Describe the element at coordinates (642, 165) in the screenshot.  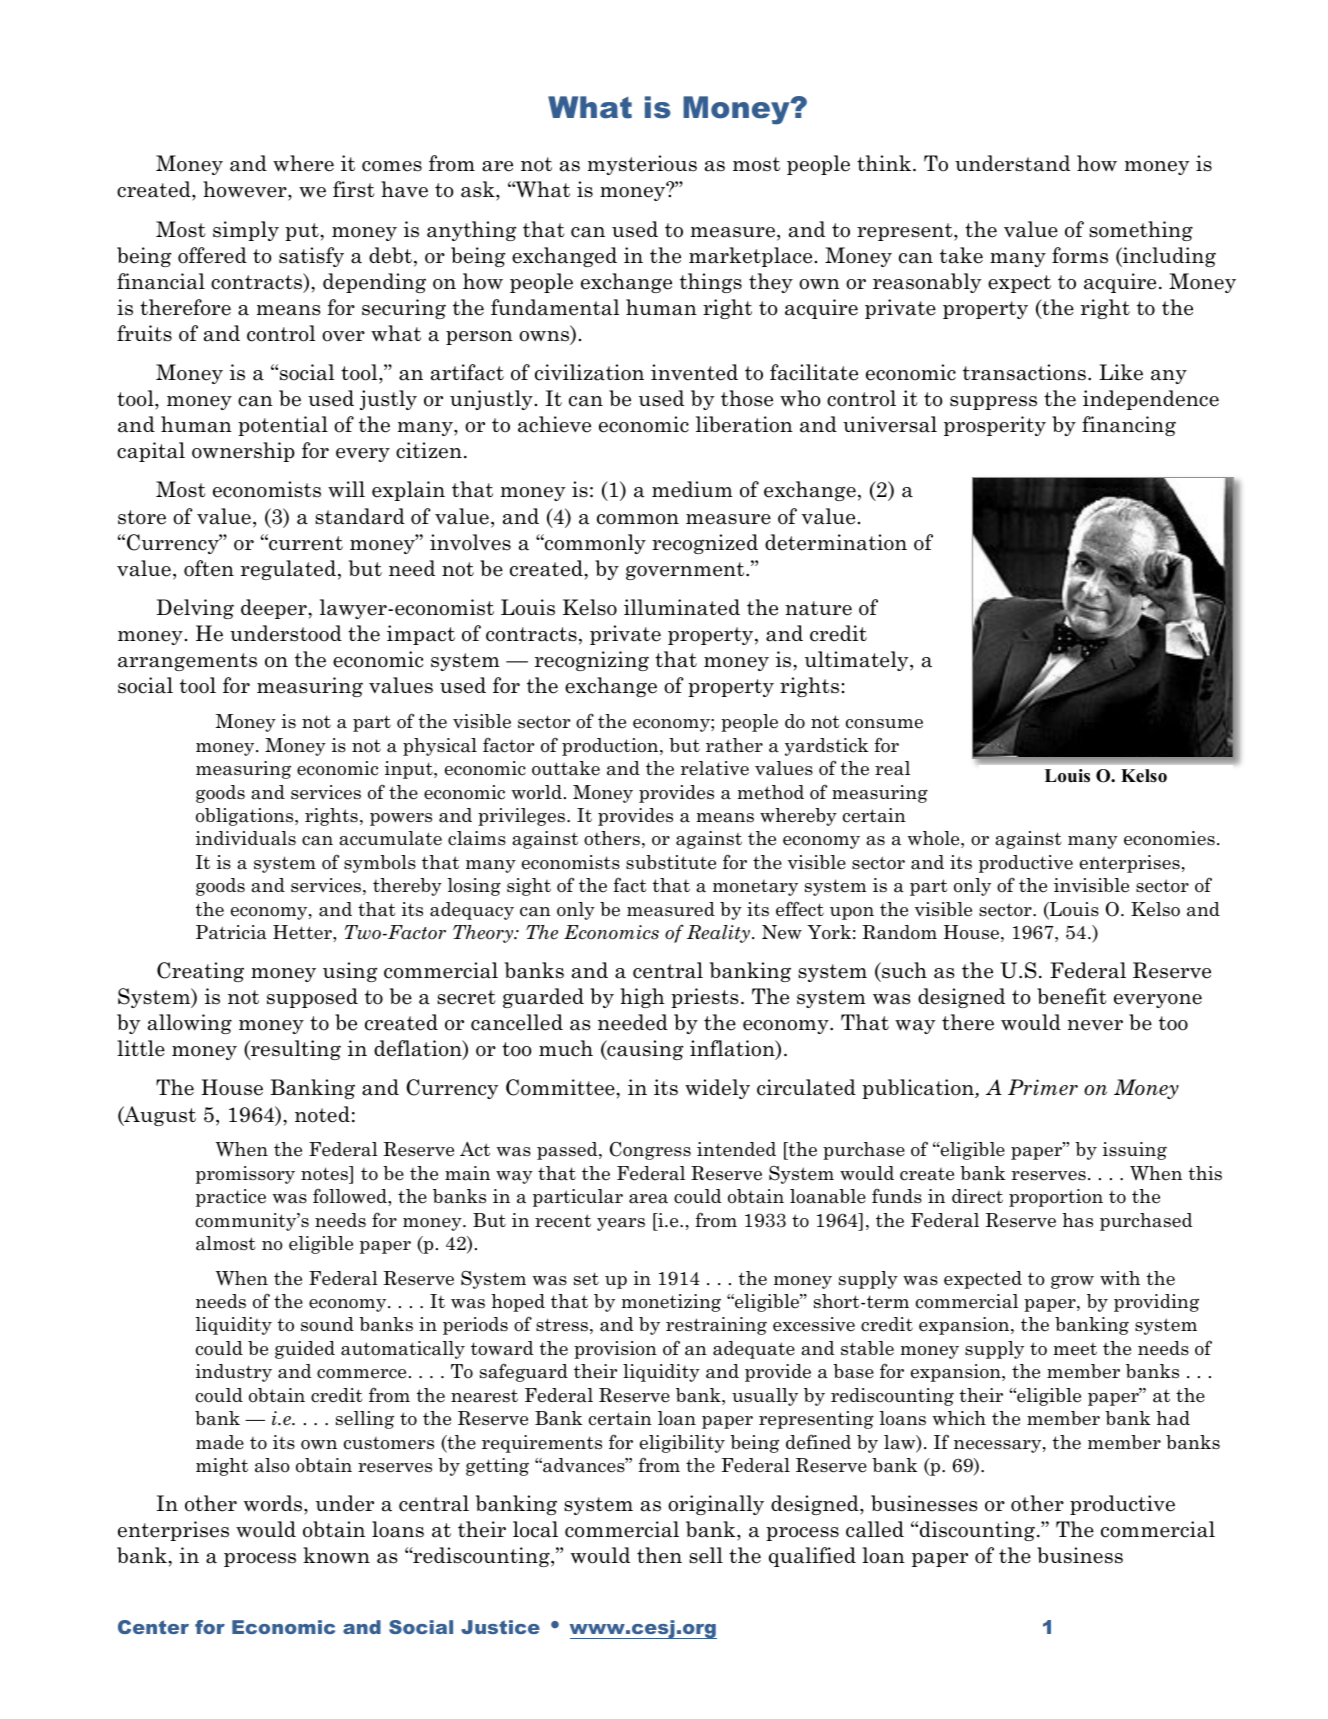
I see `mysterious` at that location.
